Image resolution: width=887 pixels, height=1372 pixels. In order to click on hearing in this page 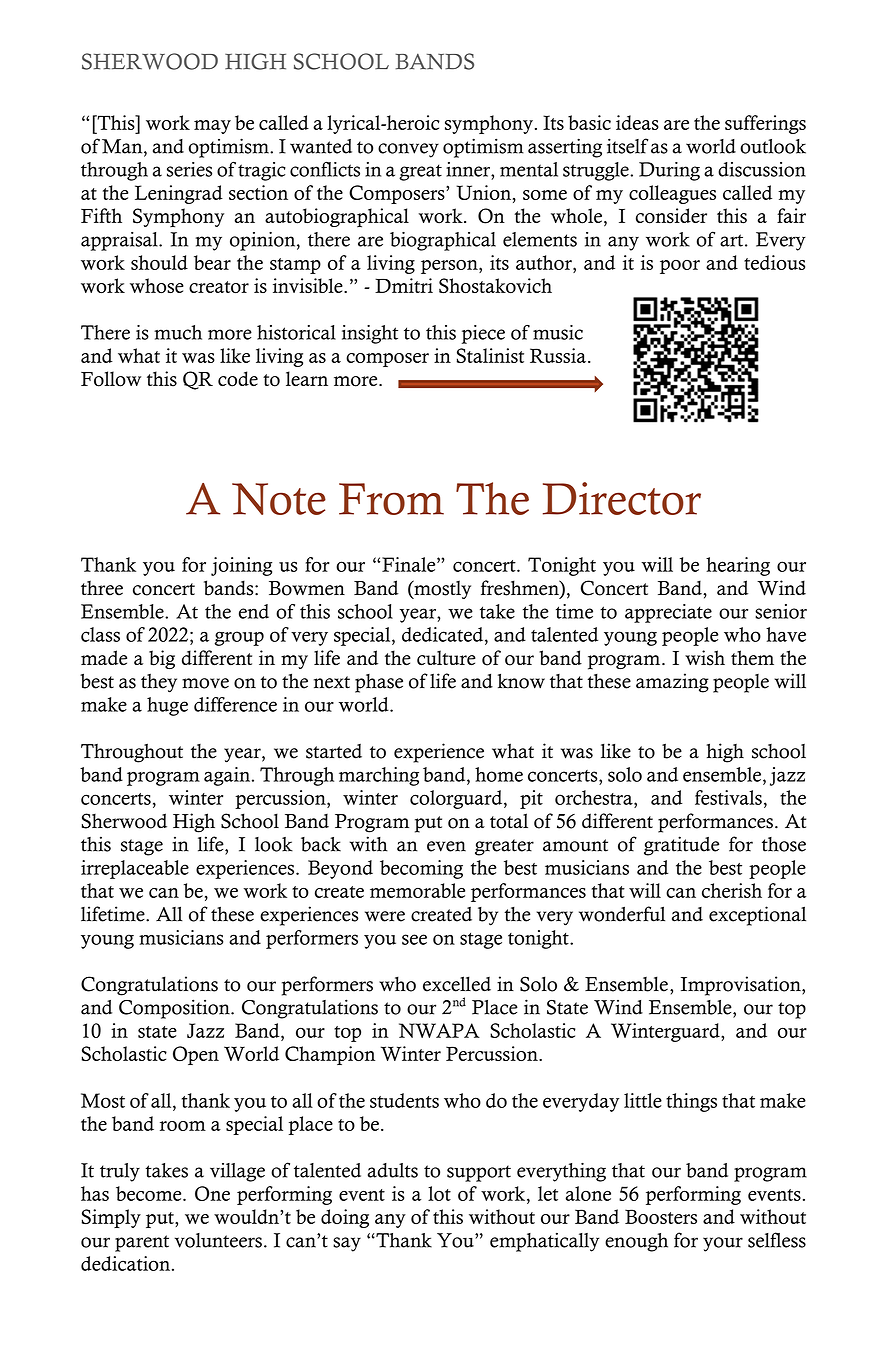, I will do `click(738, 566)`.
